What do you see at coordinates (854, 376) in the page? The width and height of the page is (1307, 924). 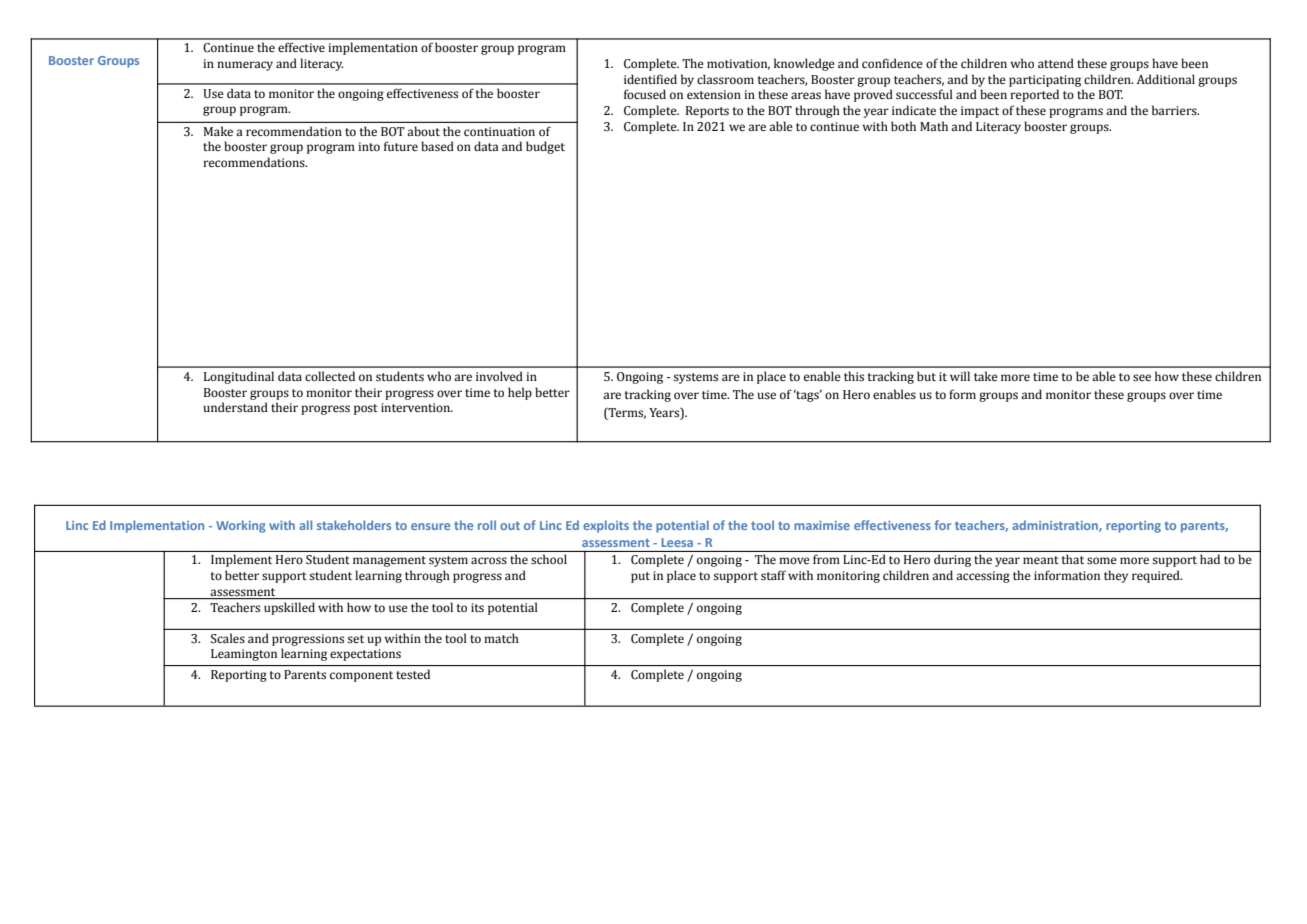 I see `this` at bounding box center [854, 376].
